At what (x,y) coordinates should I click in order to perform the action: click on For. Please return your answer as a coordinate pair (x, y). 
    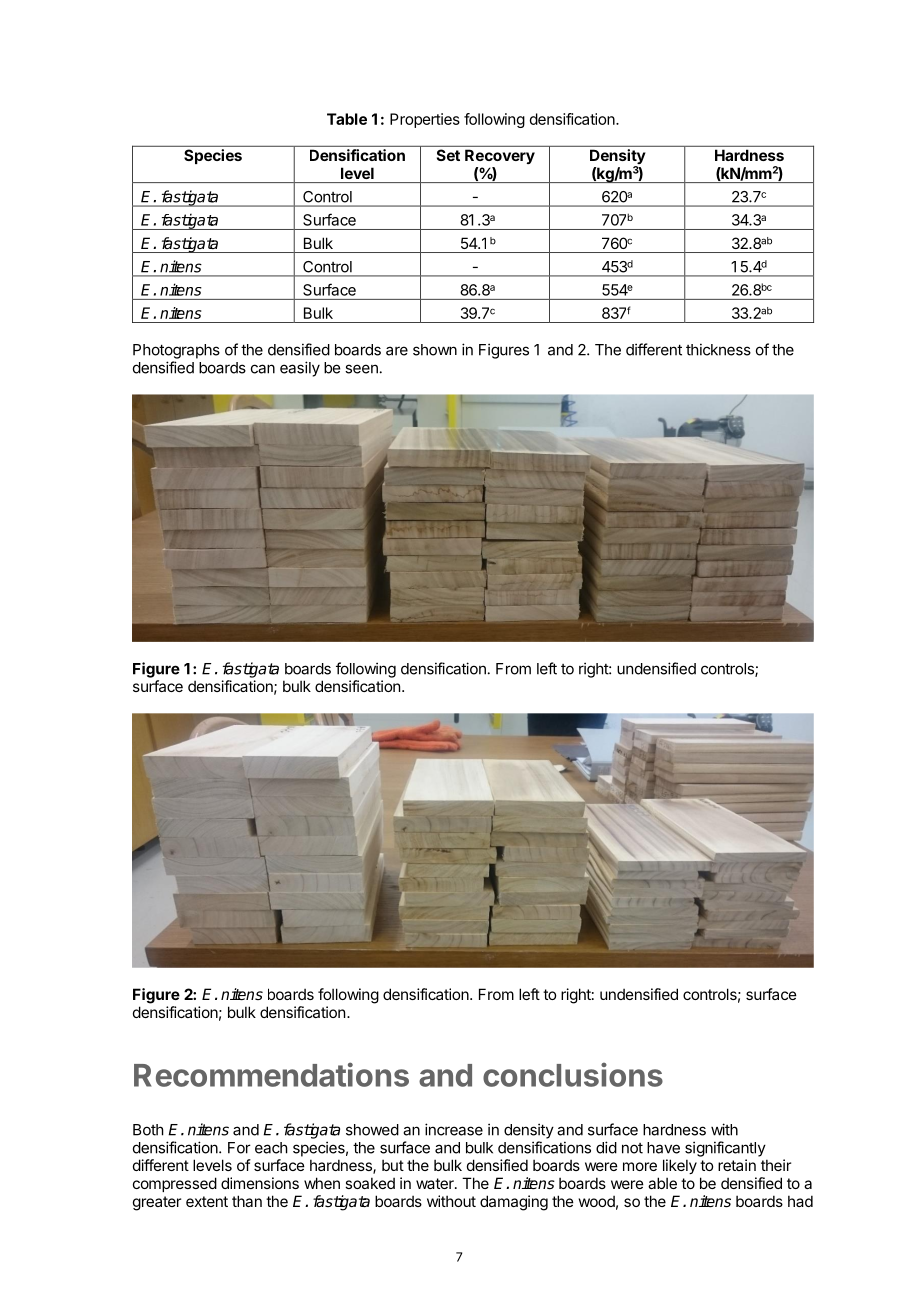
    Looking at the image, I should click on (239, 1148).
